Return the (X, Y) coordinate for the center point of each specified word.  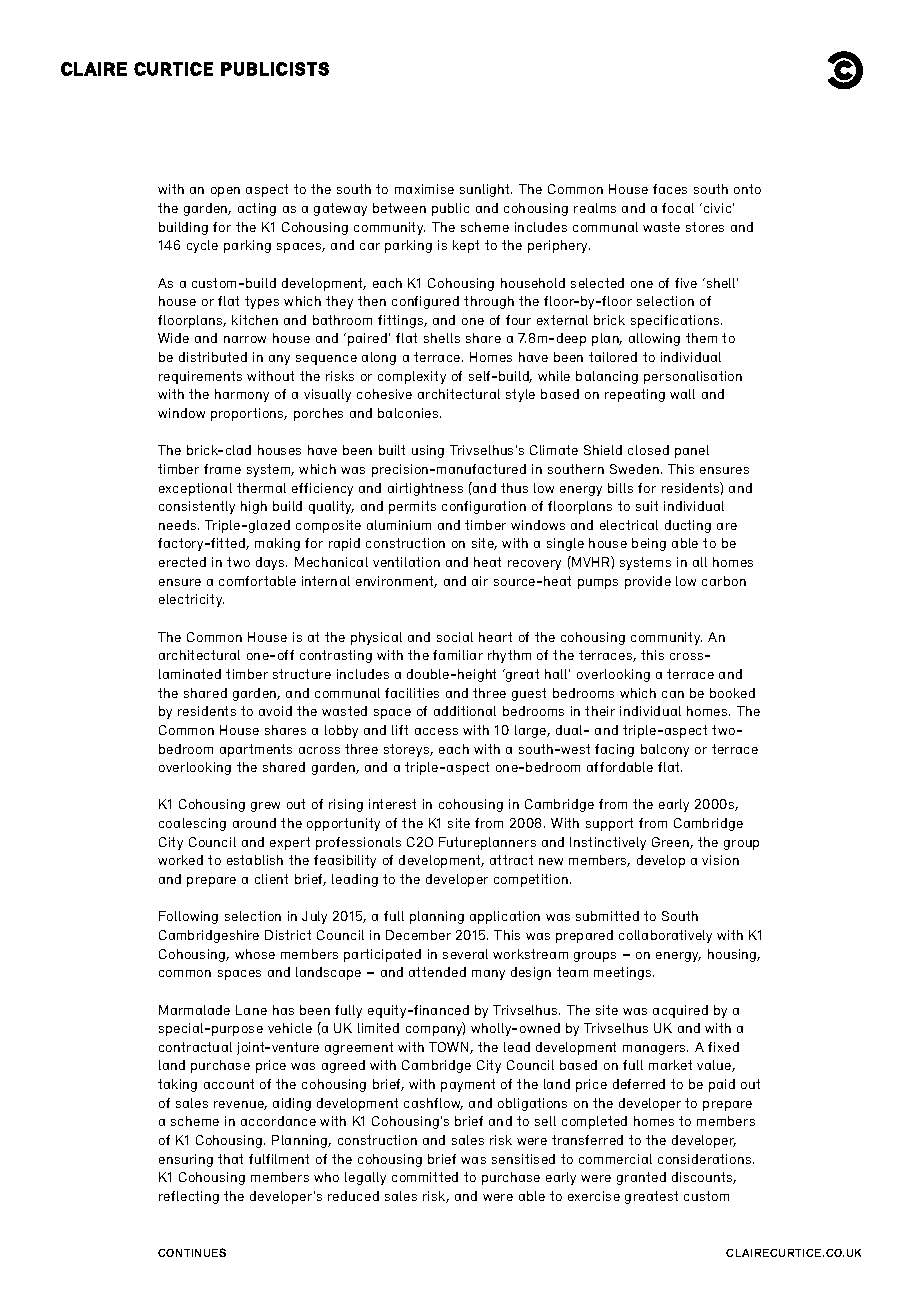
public (450, 209)
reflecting (189, 1197)
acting (257, 209)
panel (692, 451)
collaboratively (665, 936)
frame (222, 469)
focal (678, 208)
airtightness (425, 489)
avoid (275, 711)
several (465, 954)
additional (465, 711)
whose (255, 954)
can (673, 694)
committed (425, 1177)
